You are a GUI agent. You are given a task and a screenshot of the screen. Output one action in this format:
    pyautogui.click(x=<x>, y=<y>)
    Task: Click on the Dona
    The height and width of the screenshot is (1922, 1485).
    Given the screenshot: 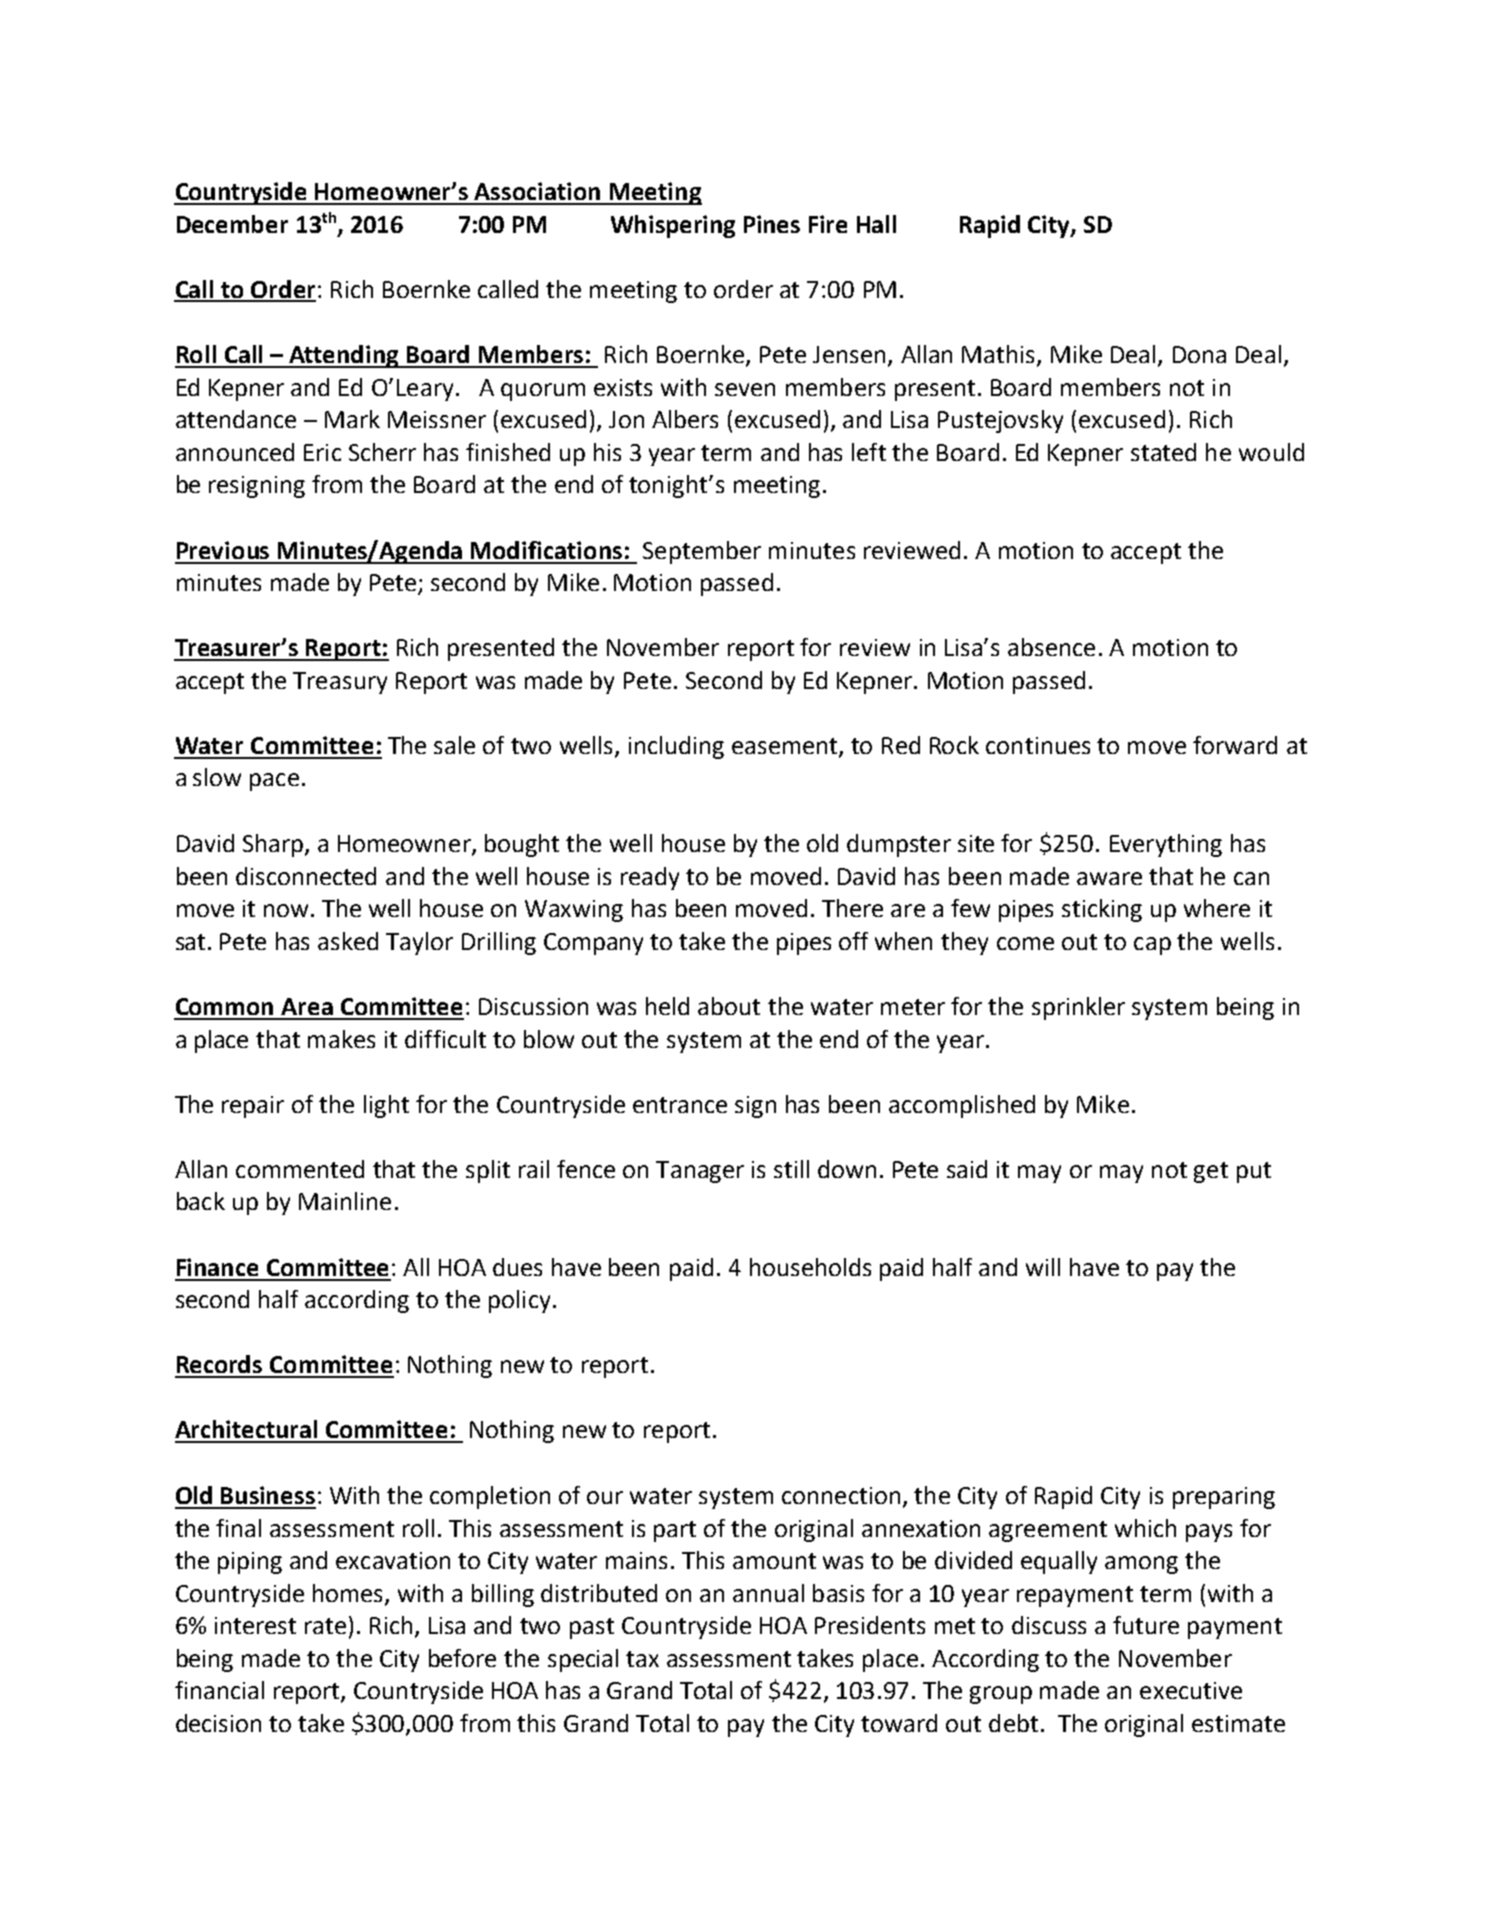 What is the action you would take?
    pyautogui.click(x=1199, y=354)
